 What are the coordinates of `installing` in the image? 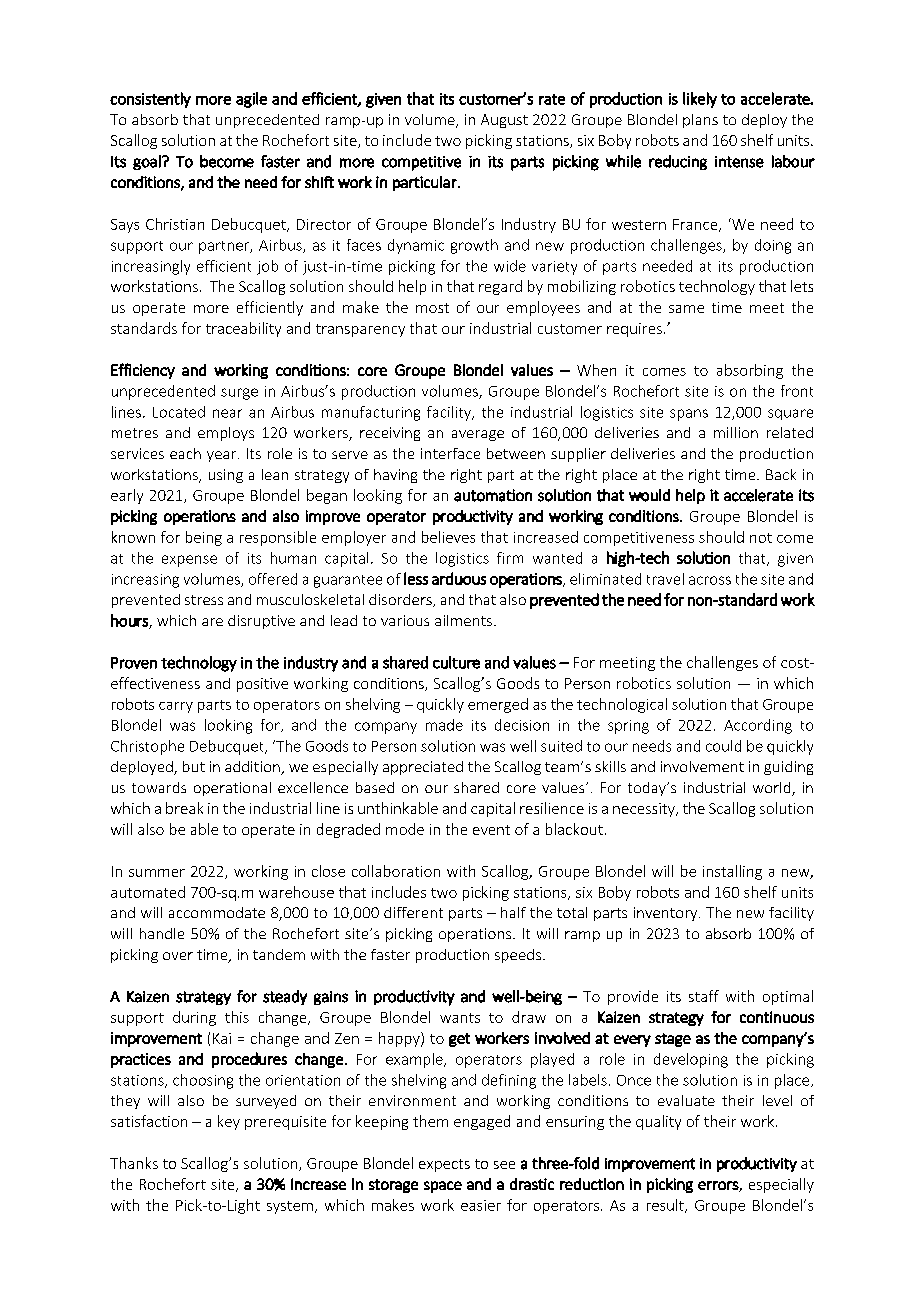 It's located at (732, 872).
